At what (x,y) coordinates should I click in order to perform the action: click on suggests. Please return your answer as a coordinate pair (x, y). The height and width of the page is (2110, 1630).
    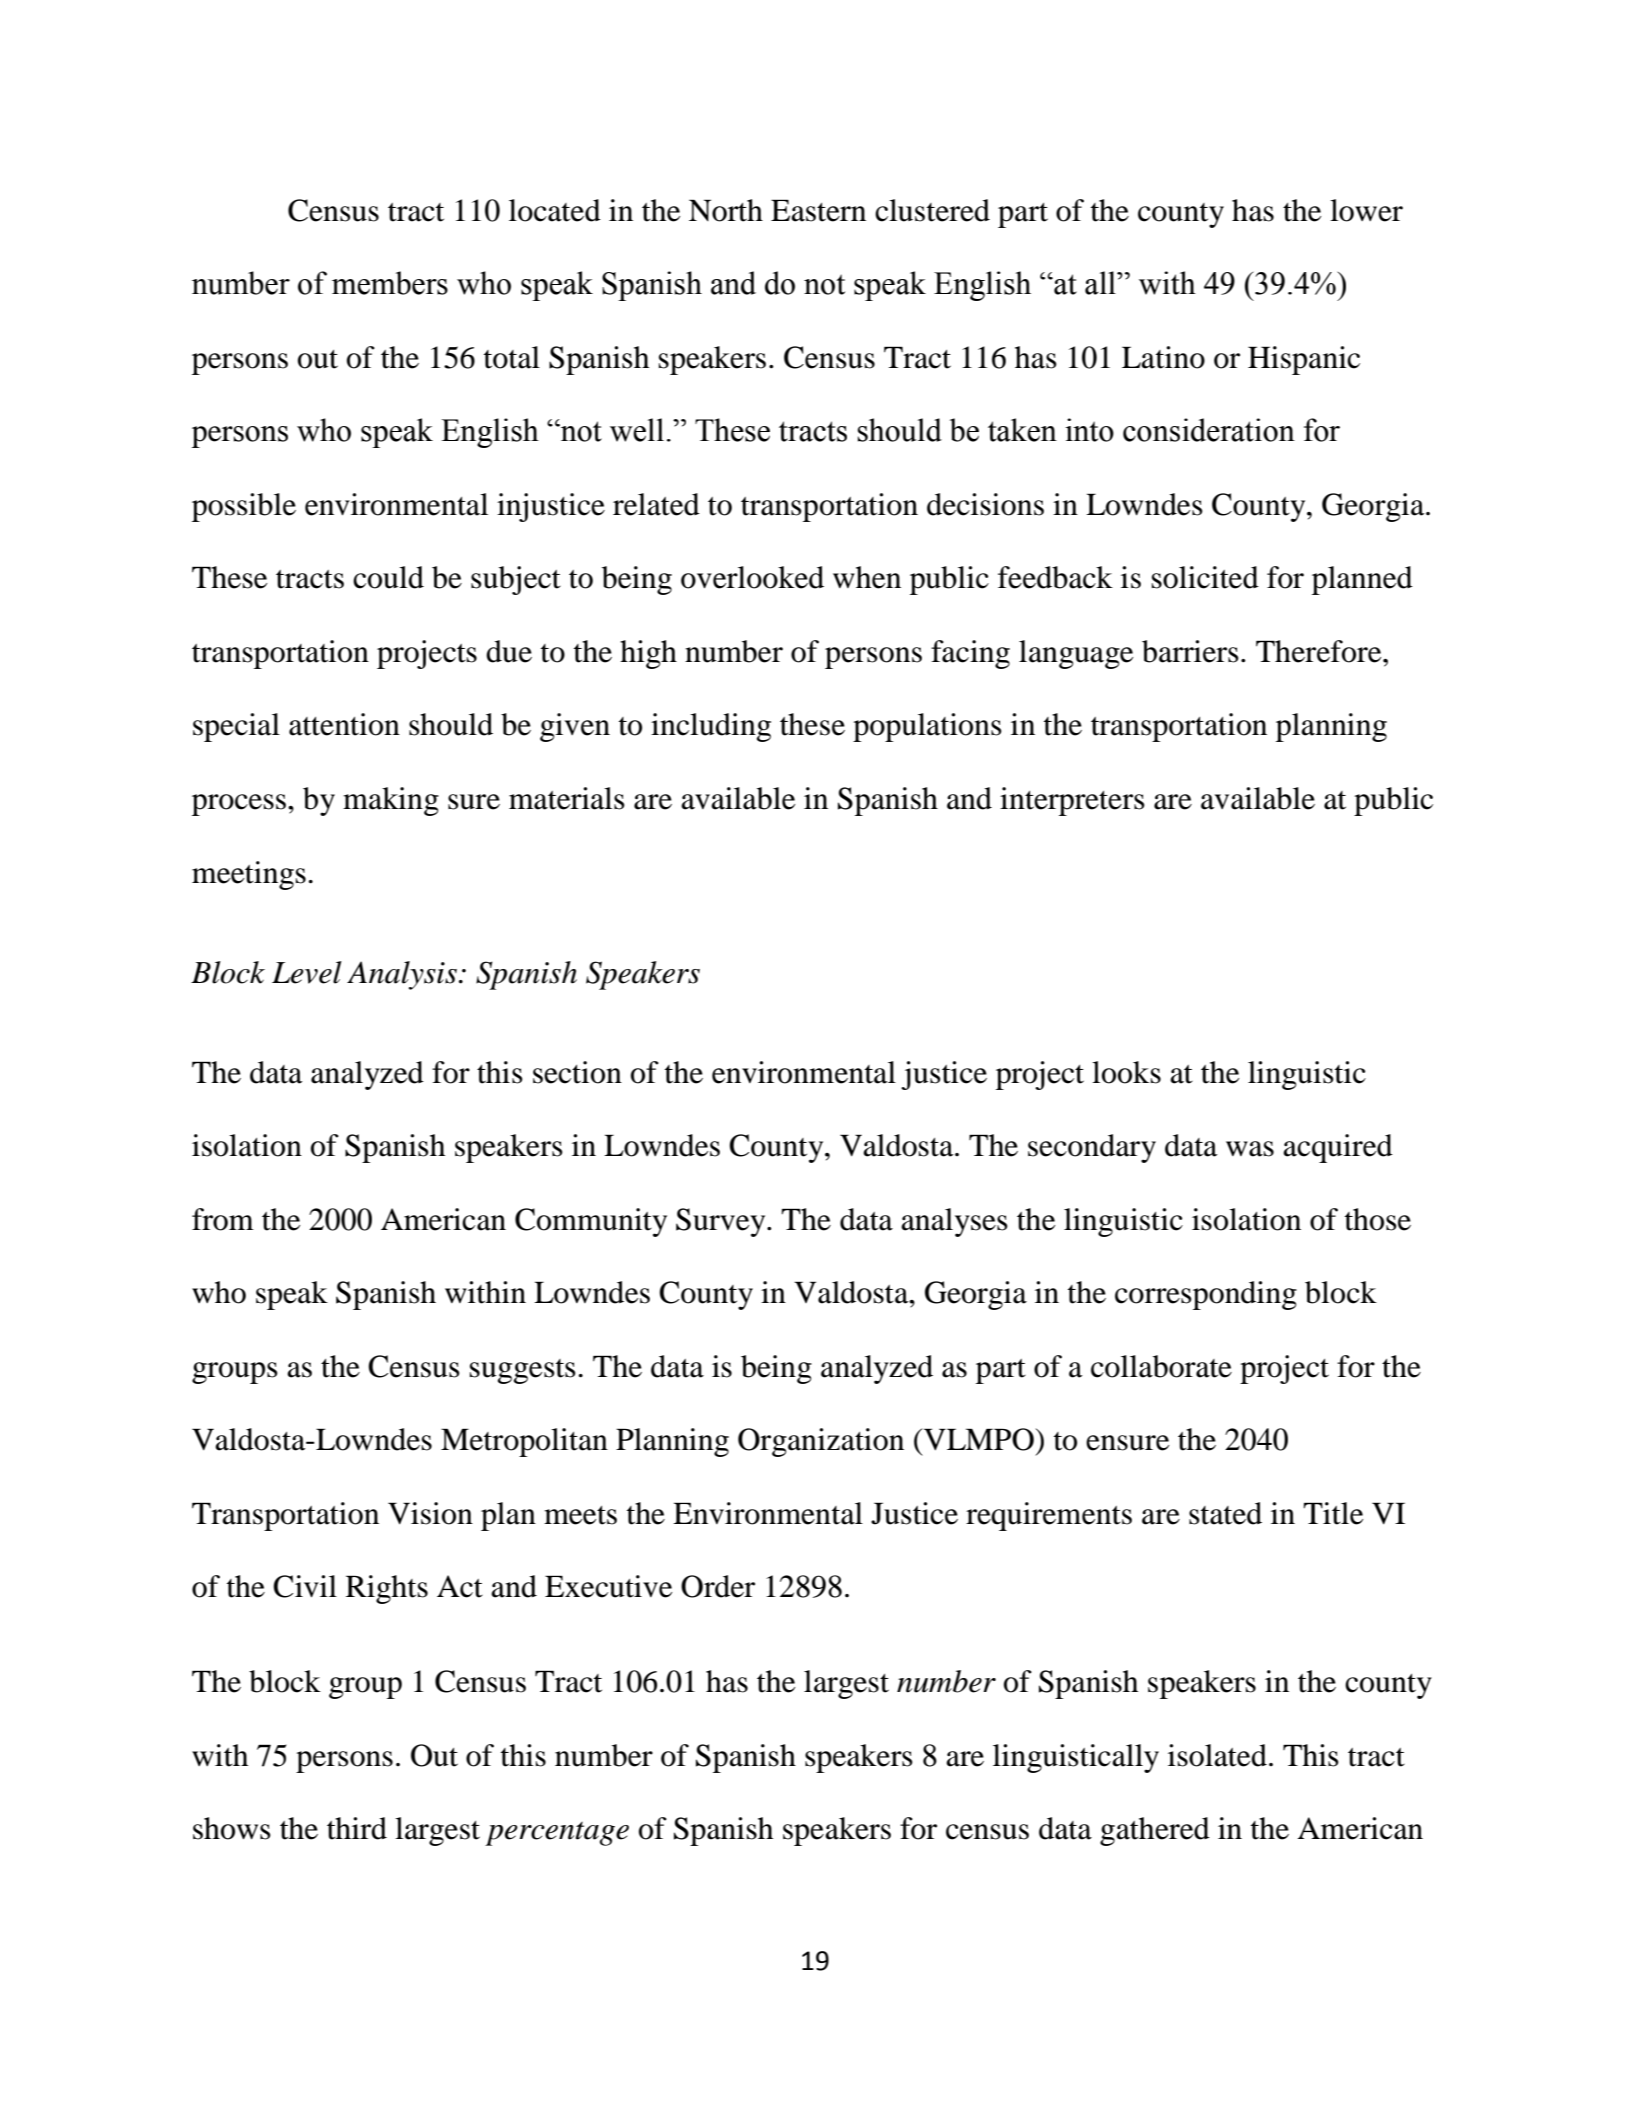
    Looking at the image, I should click on (523, 1371).
